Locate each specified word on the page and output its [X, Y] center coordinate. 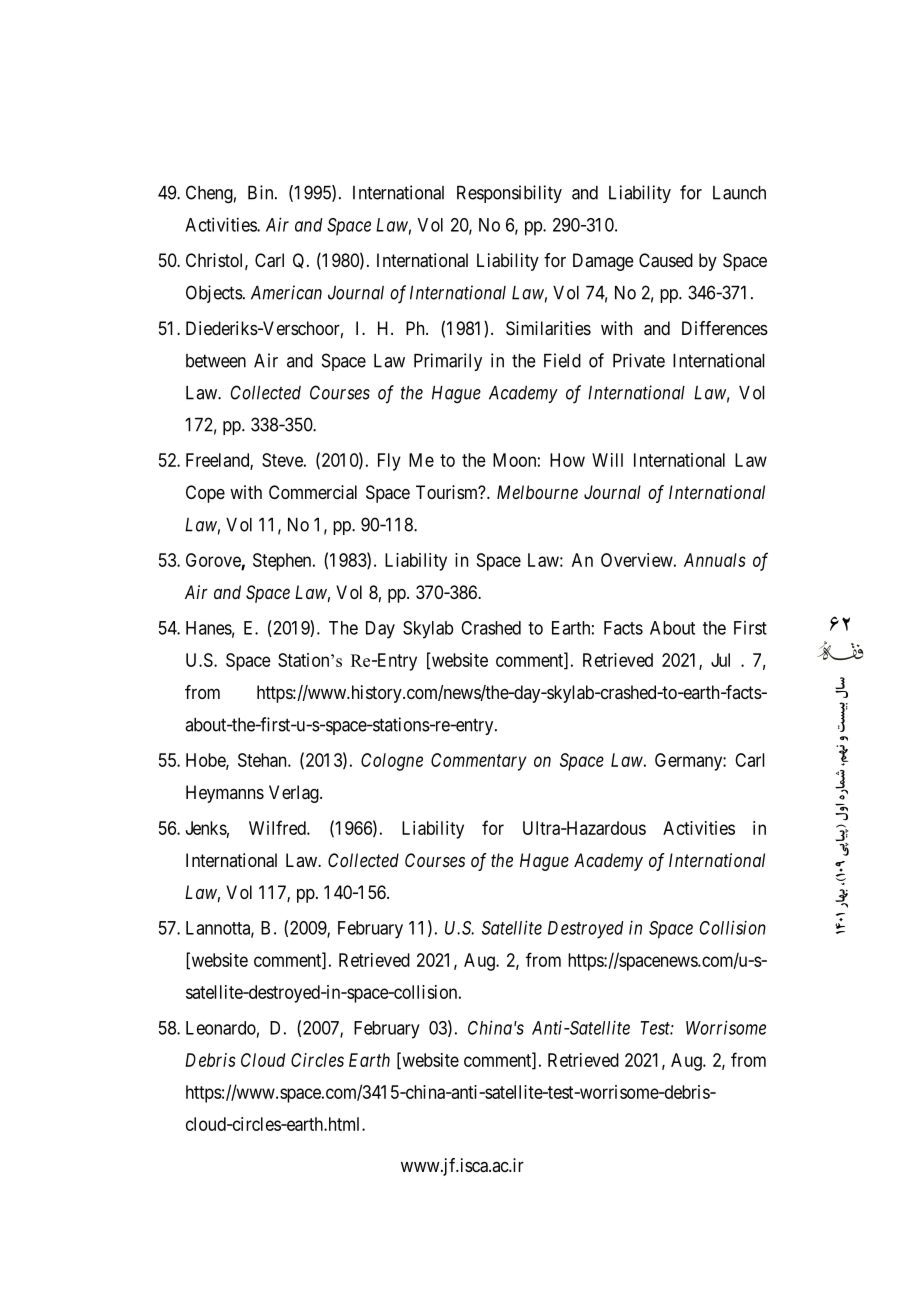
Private [639, 360]
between [216, 361]
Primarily [448, 362]
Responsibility [509, 194]
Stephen [283, 562]
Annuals [715, 560]
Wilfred [278, 827]
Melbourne [537, 492]
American [286, 292]
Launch [739, 193]
